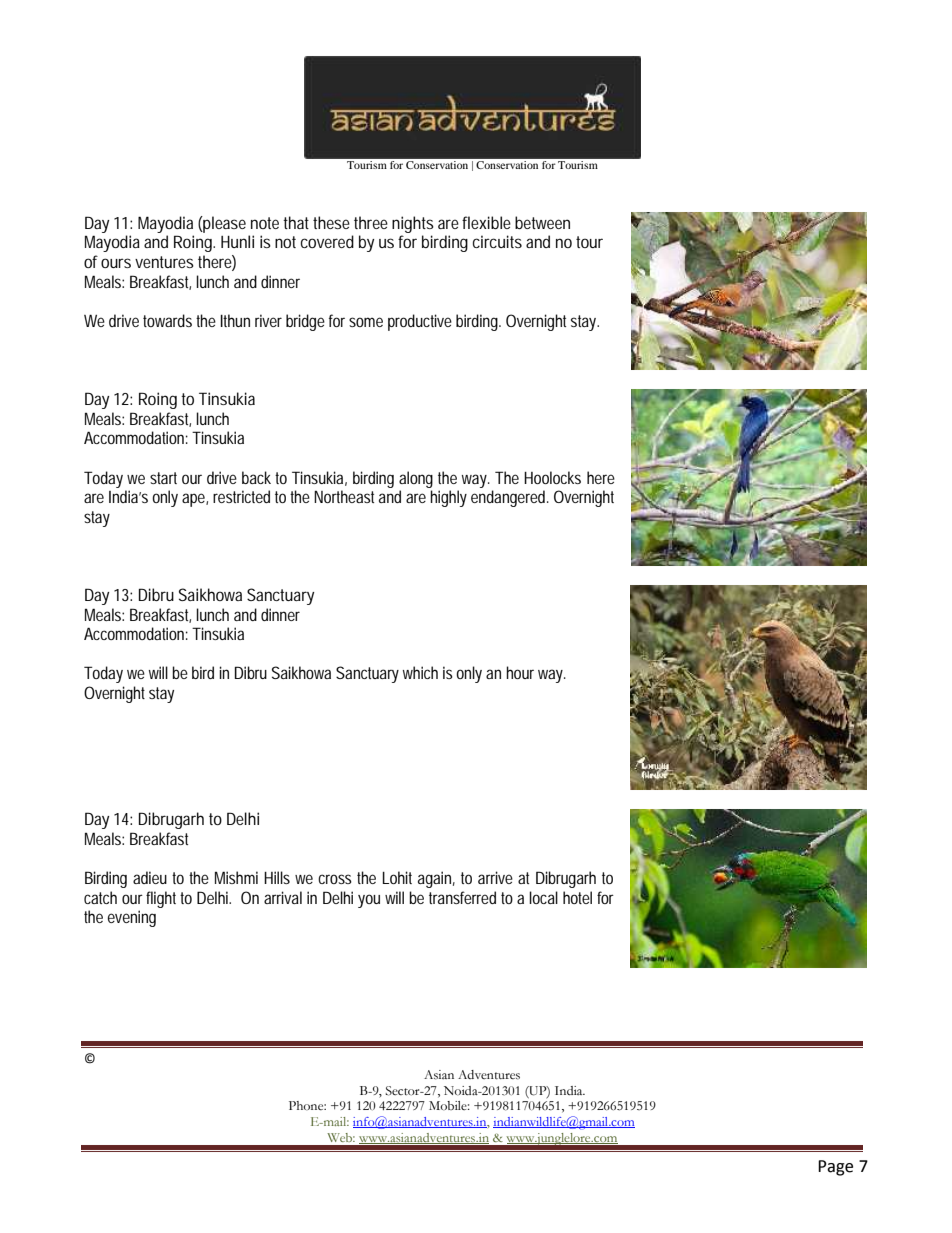  I want to click on local, so click(543, 897).
